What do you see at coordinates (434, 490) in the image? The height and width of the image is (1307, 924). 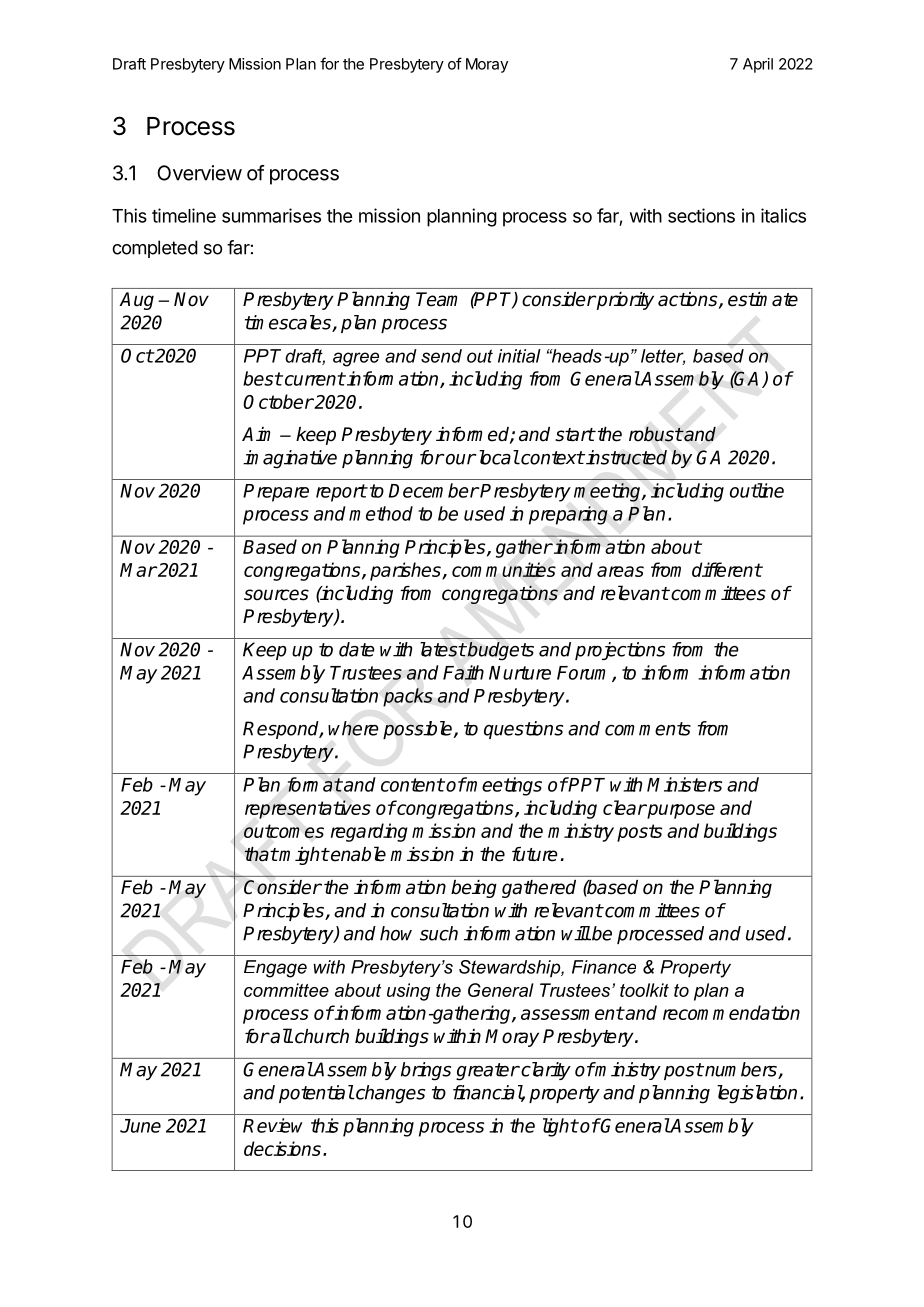 I see `December` at bounding box center [434, 490].
